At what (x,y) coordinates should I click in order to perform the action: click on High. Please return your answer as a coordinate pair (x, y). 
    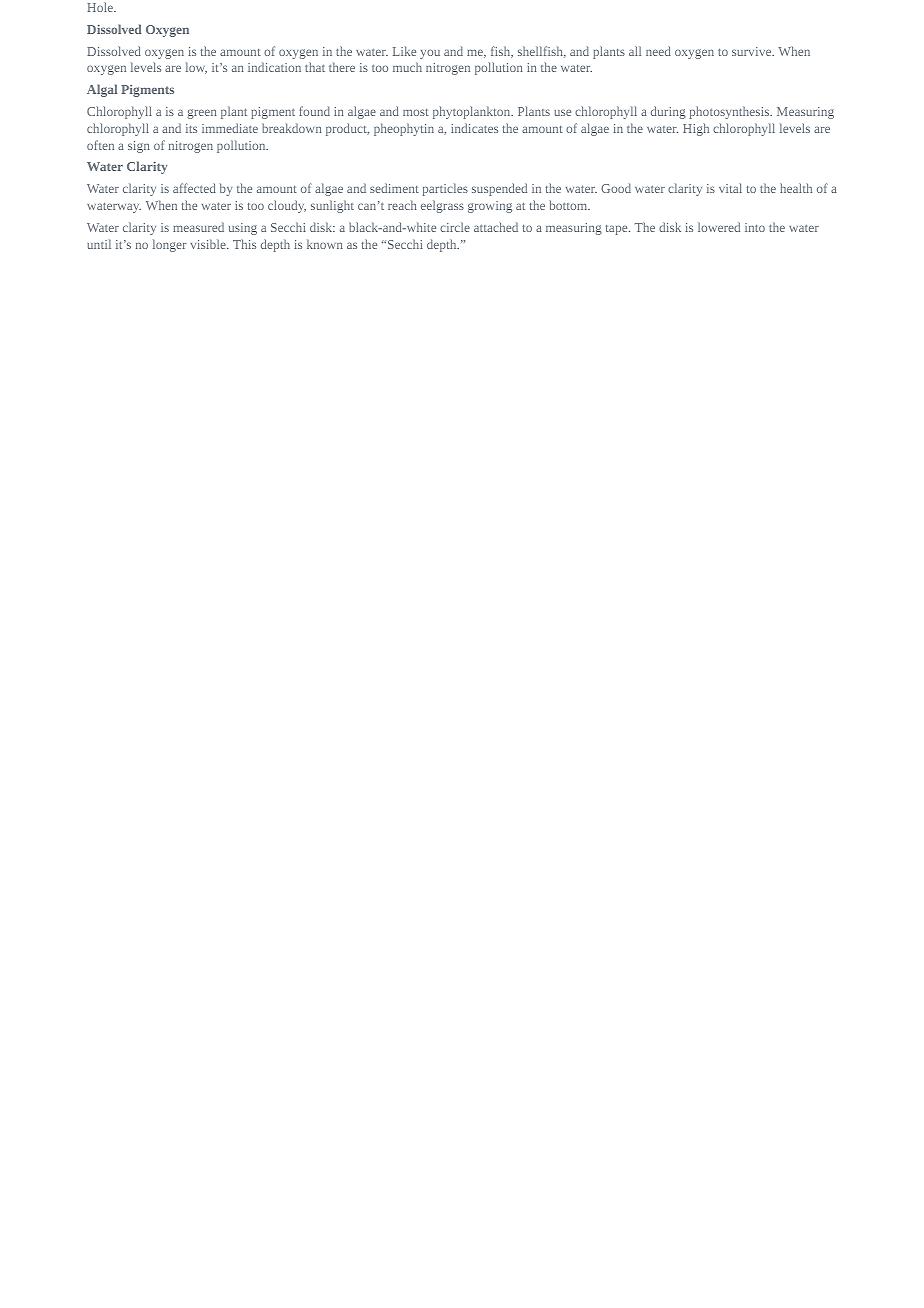
    Looking at the image, I should click on (696, 129).
